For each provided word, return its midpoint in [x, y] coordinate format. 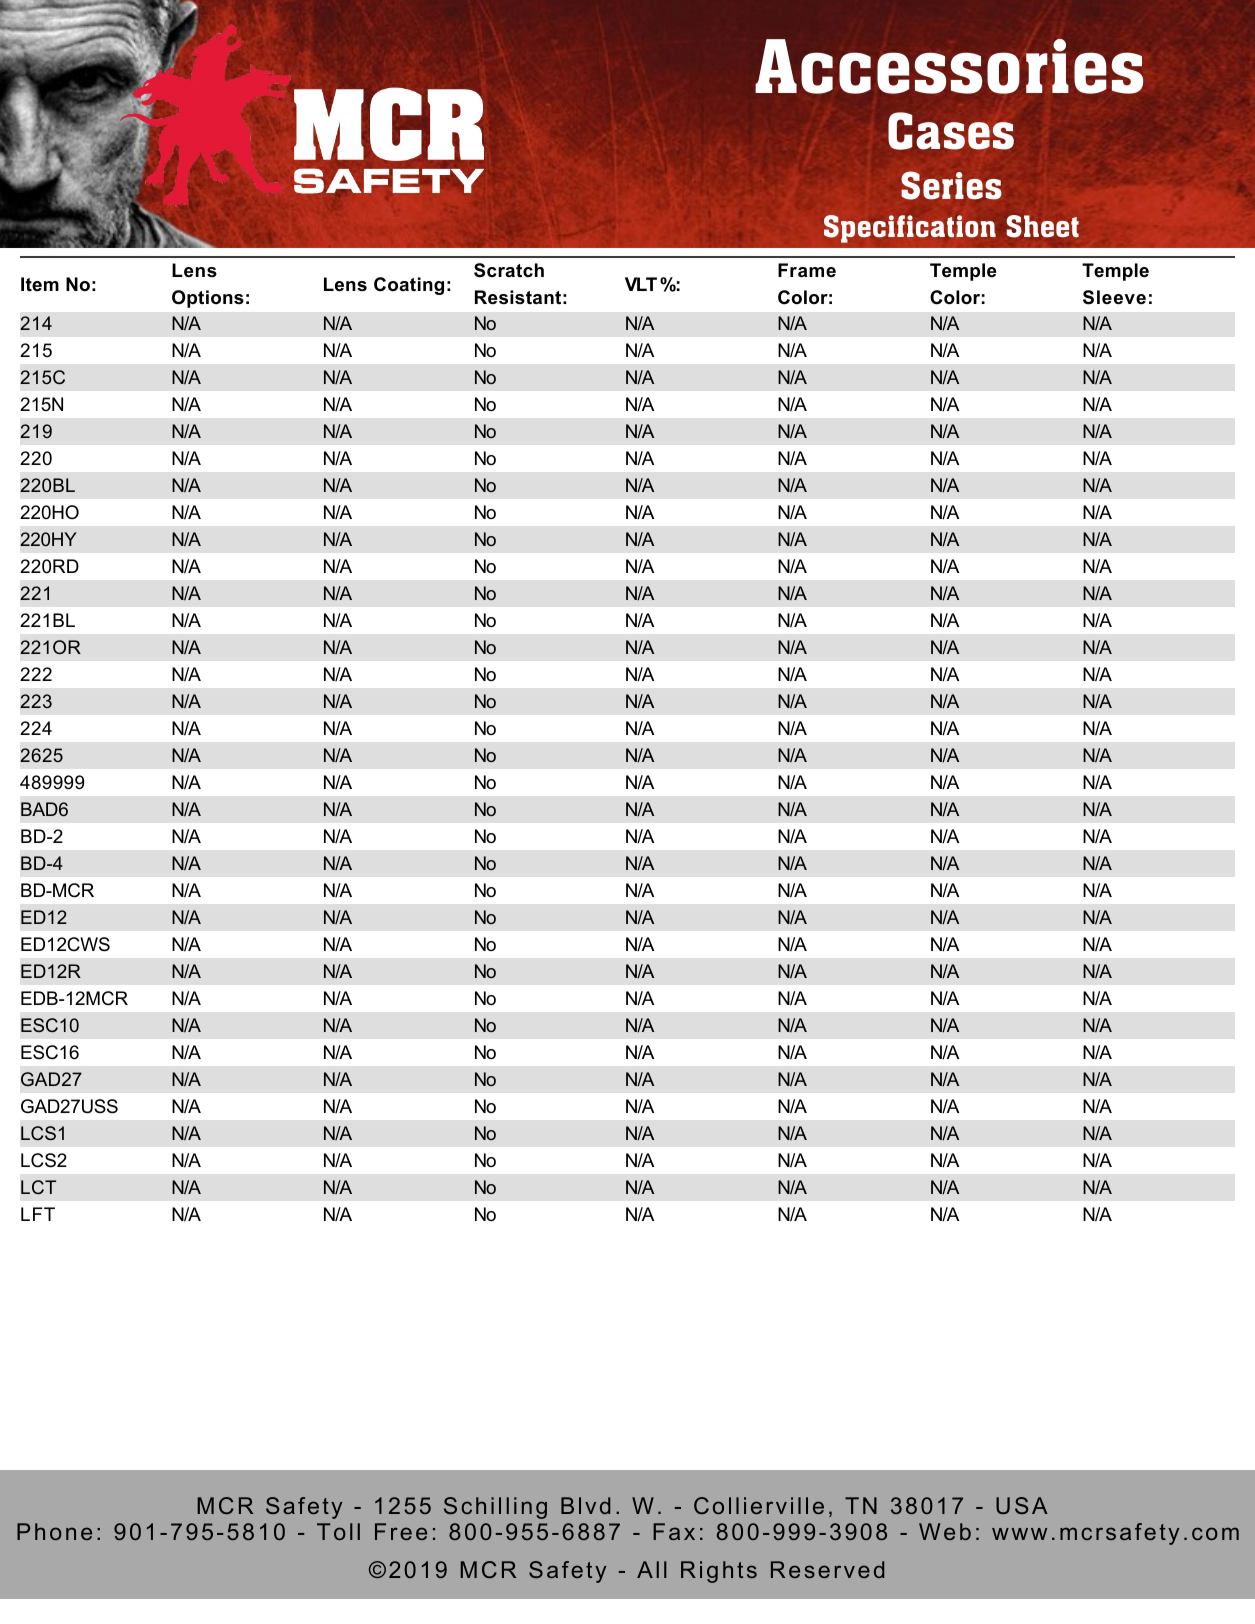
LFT [38, 1214]
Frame [807, 270]
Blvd [585, 1505]
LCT [38, 1187]
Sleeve [1114, 297]
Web [945, 1531]
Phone [54, 1531]
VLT [641, 284]
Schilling [495, 1508]
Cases [951, 131]
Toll [338, 1531]
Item [40, 284]
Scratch [509, 270]
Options [208, 299]
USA [1022, 1505]
